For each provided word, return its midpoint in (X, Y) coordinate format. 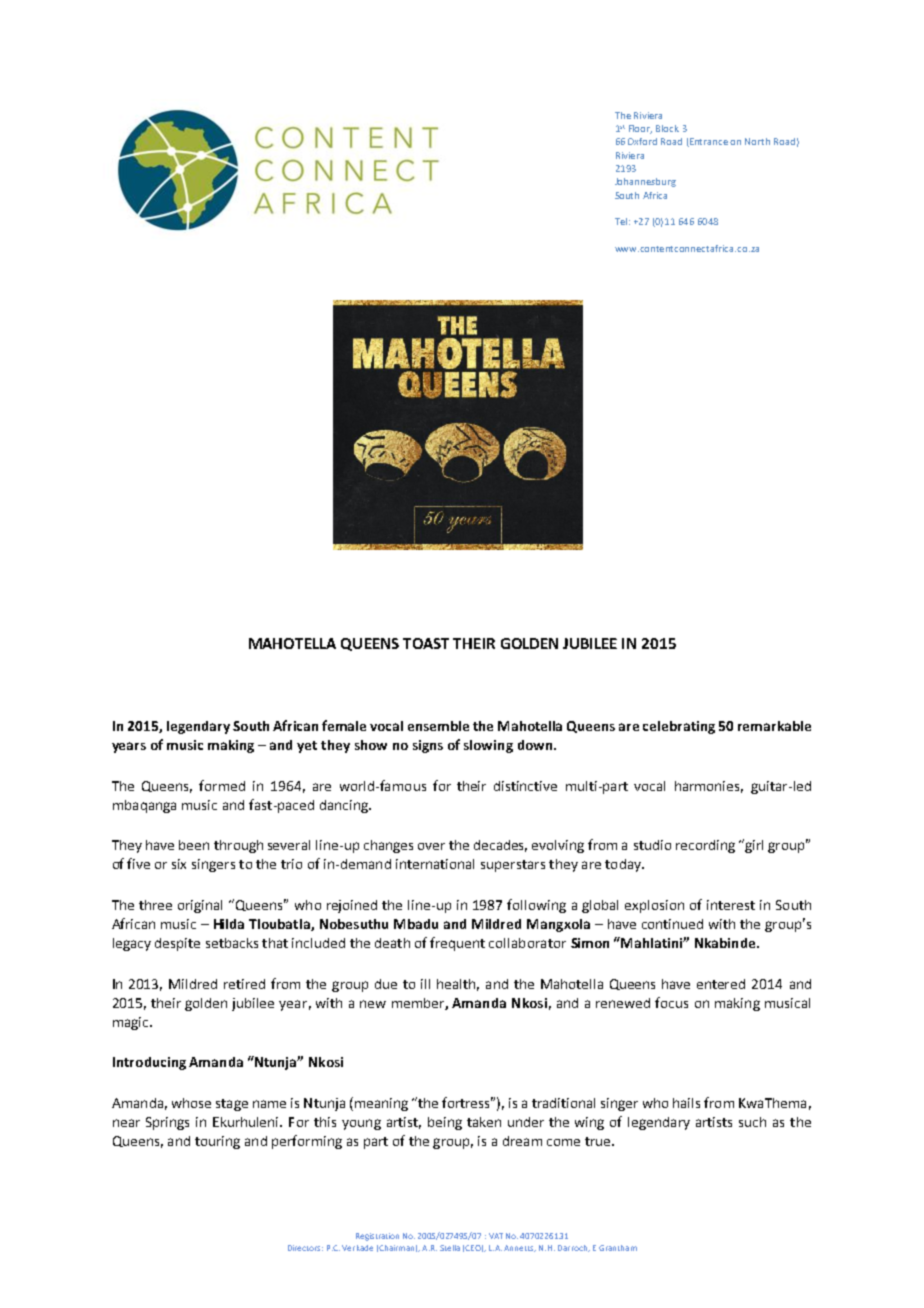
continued (672, 924)
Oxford (642, 141)
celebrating (679, 727)
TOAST (426, 643)
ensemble (438, 726)
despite (177, 944)
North (757, 141)
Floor (640, 129)
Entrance (708, 142)
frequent (457, 944)
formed (222, 785)
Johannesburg (645, 182)
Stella (450, 1248)
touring (217, 1142)
